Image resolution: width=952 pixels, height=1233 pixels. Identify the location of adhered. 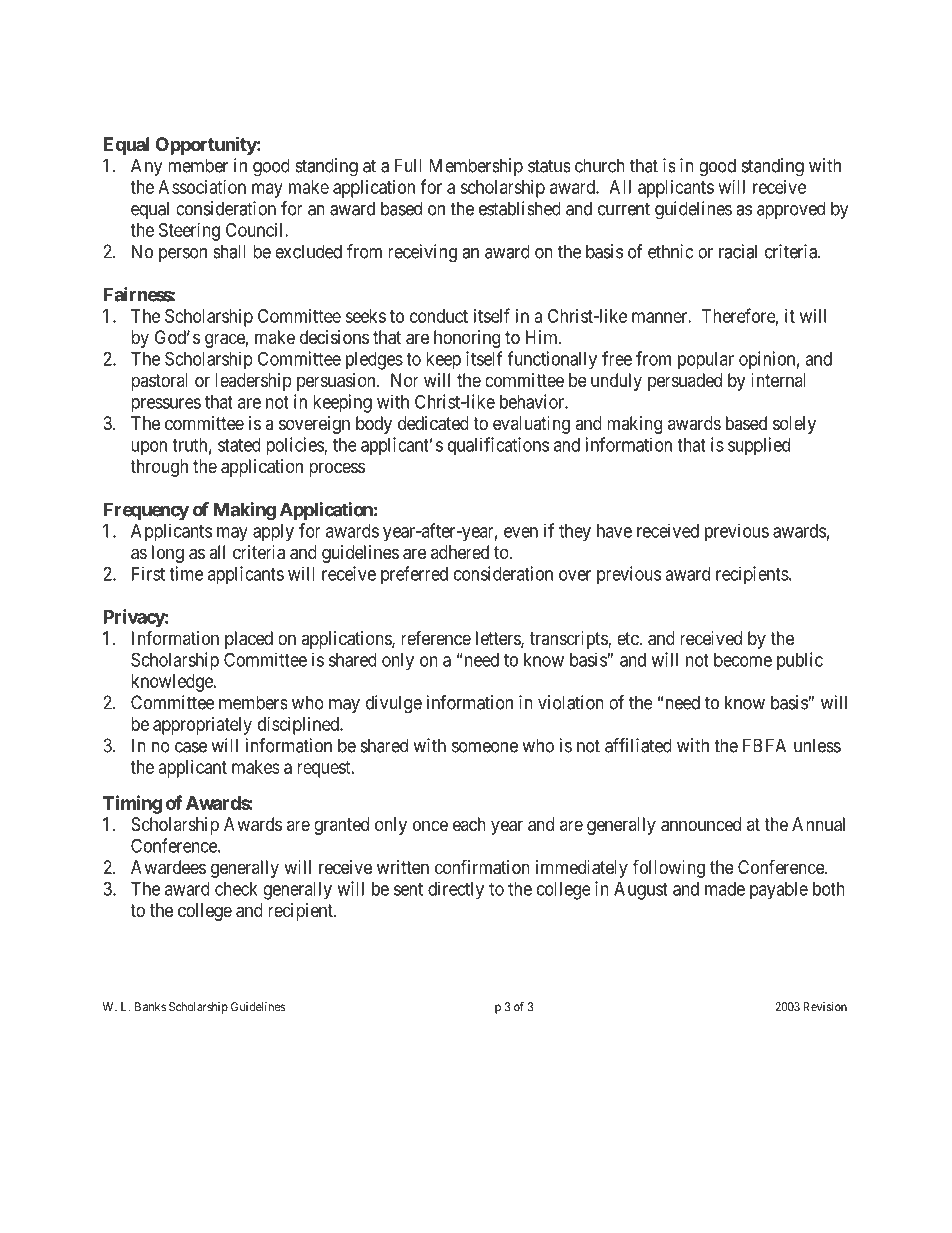
(460, 552).
